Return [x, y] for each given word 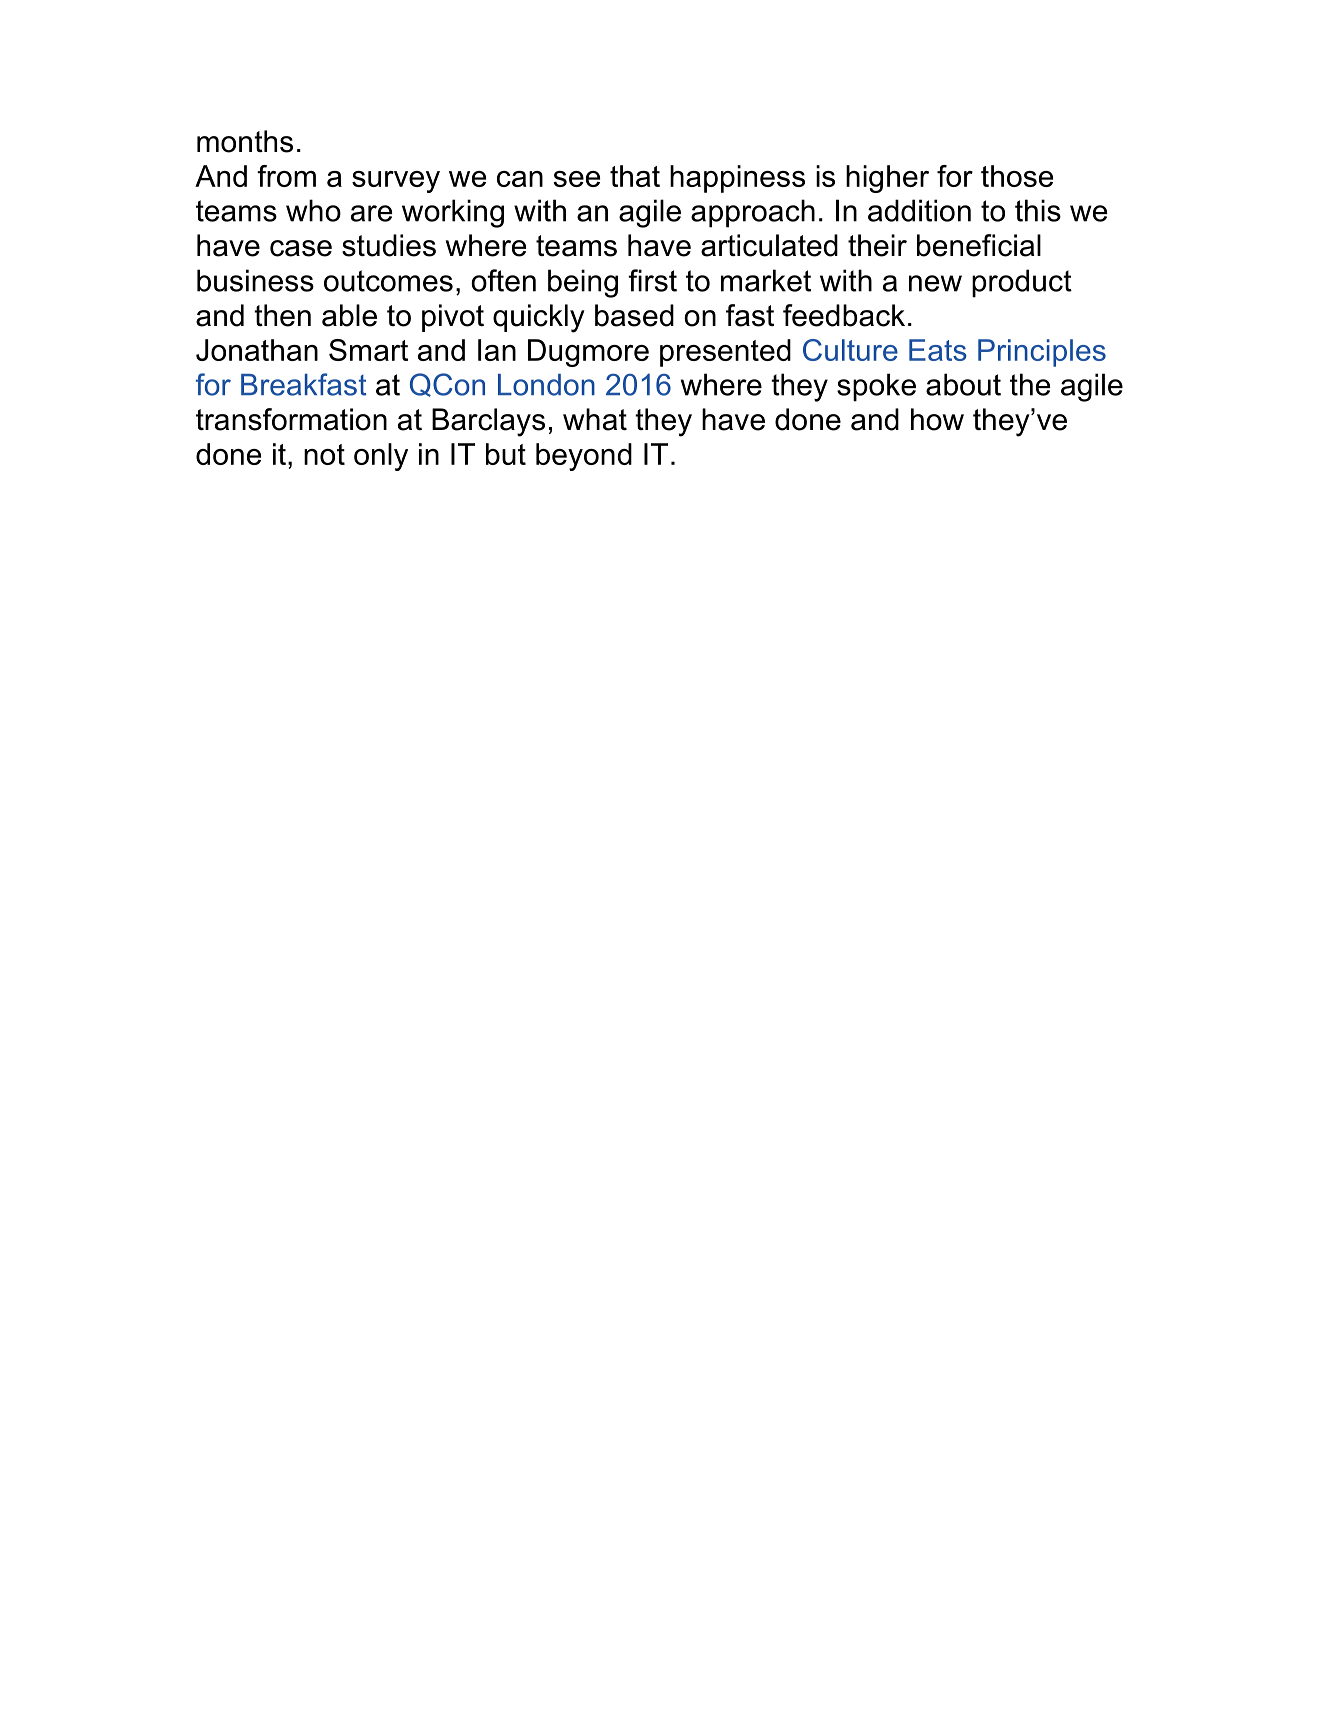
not [324, 454]
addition [919, 210]
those [1017, 176]
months [245, 141]
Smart [368, 350]
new [935, 283]
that [635, 176]
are [372, 213]
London [546, 385]
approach [753, 213]
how [937, 419]
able [349, 315]
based [634, 315]
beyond [584, 457]
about [963, 384]
